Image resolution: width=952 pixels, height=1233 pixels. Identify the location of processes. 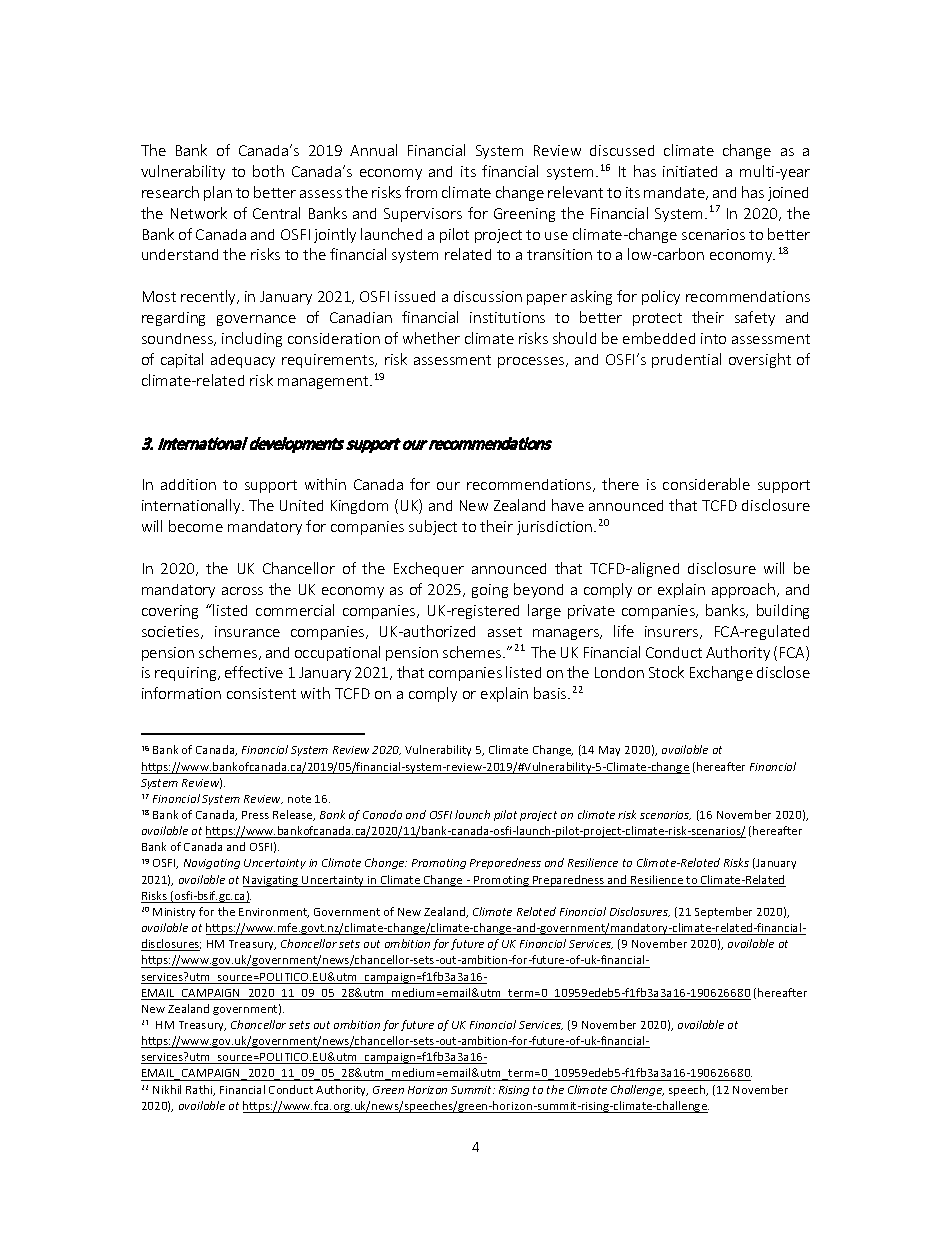
(532, 362).
